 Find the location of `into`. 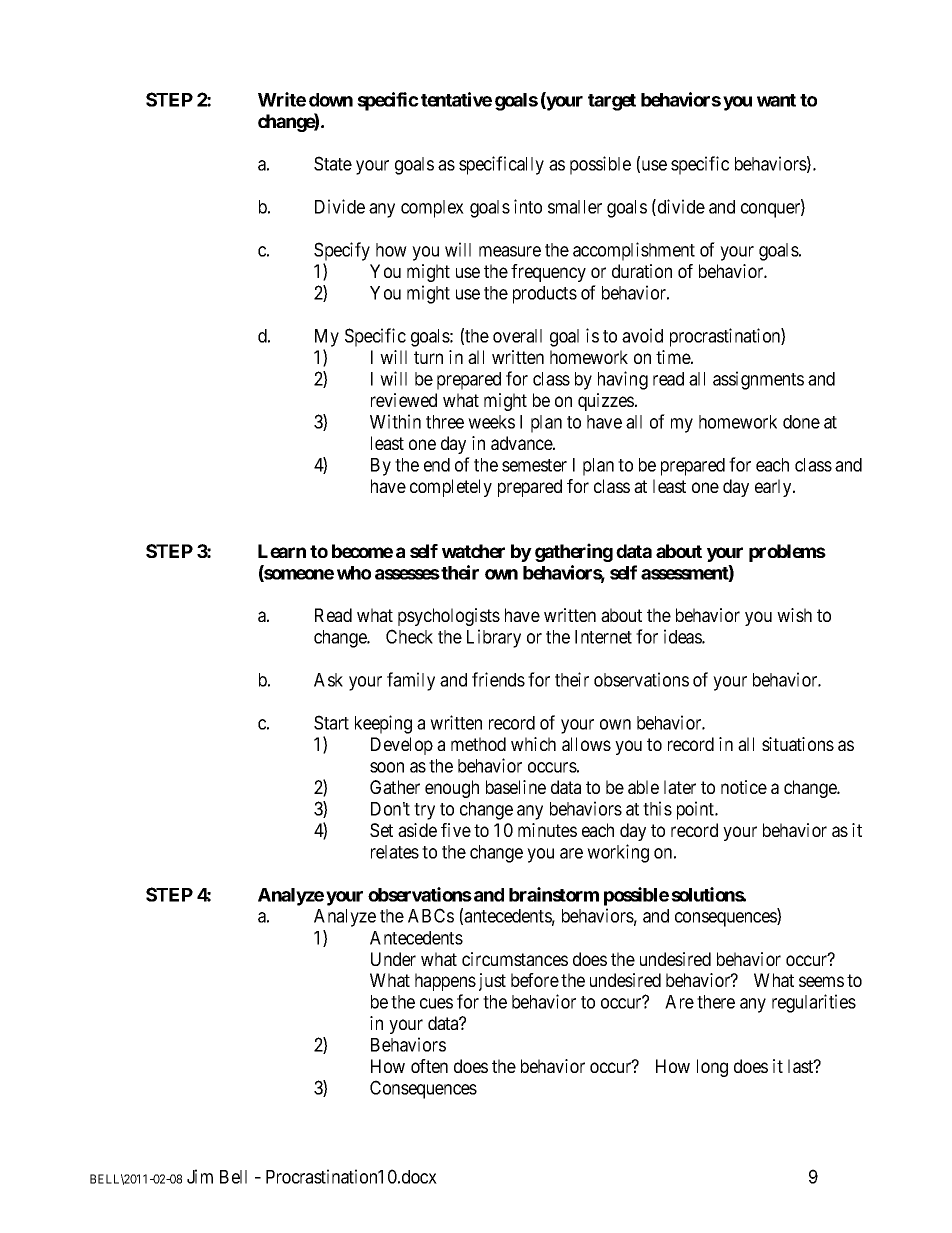

into is located at coordinates (528, 206).
